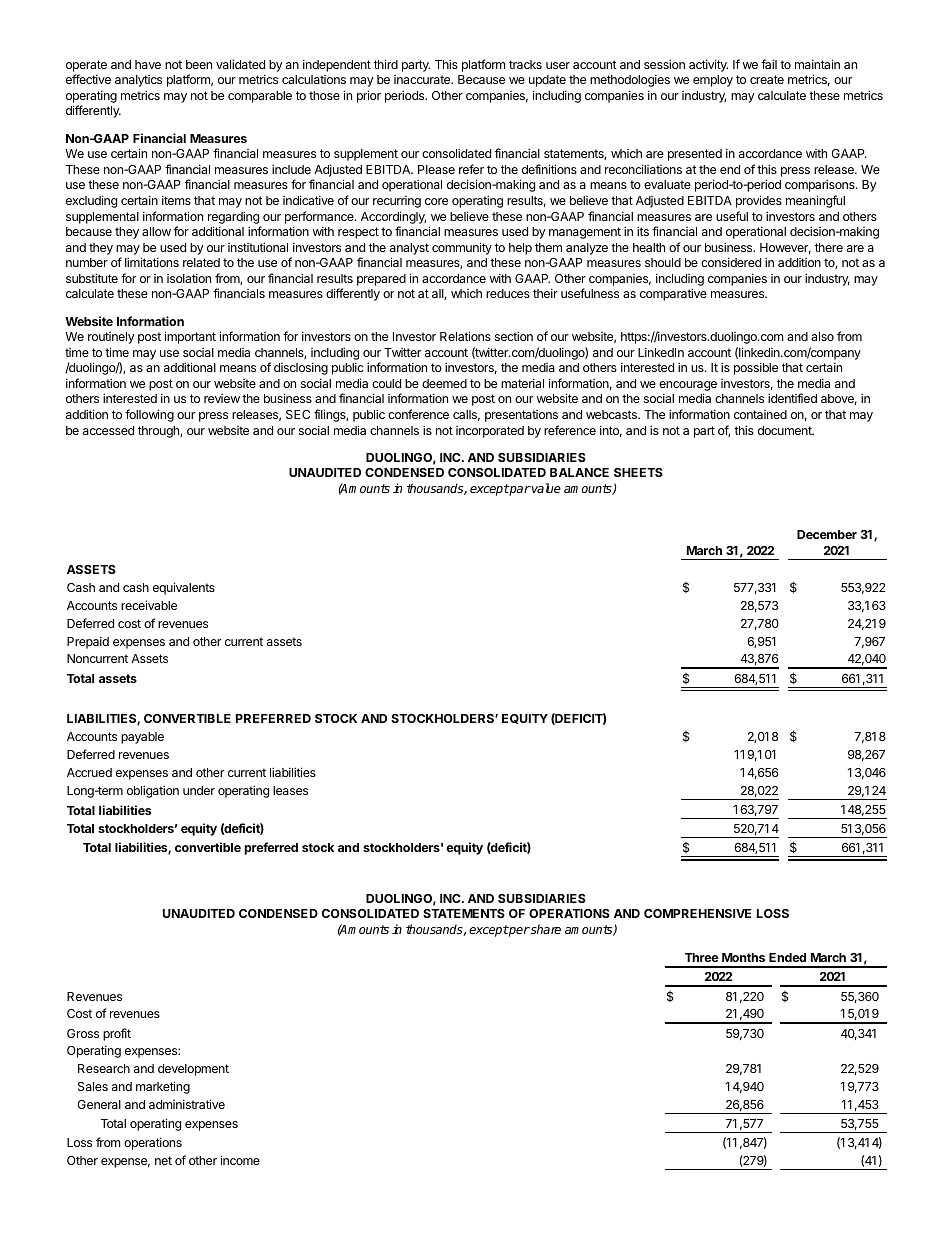 This screenshot has width=952, height=1233. I want to click on analytics, so click(138, 81).
